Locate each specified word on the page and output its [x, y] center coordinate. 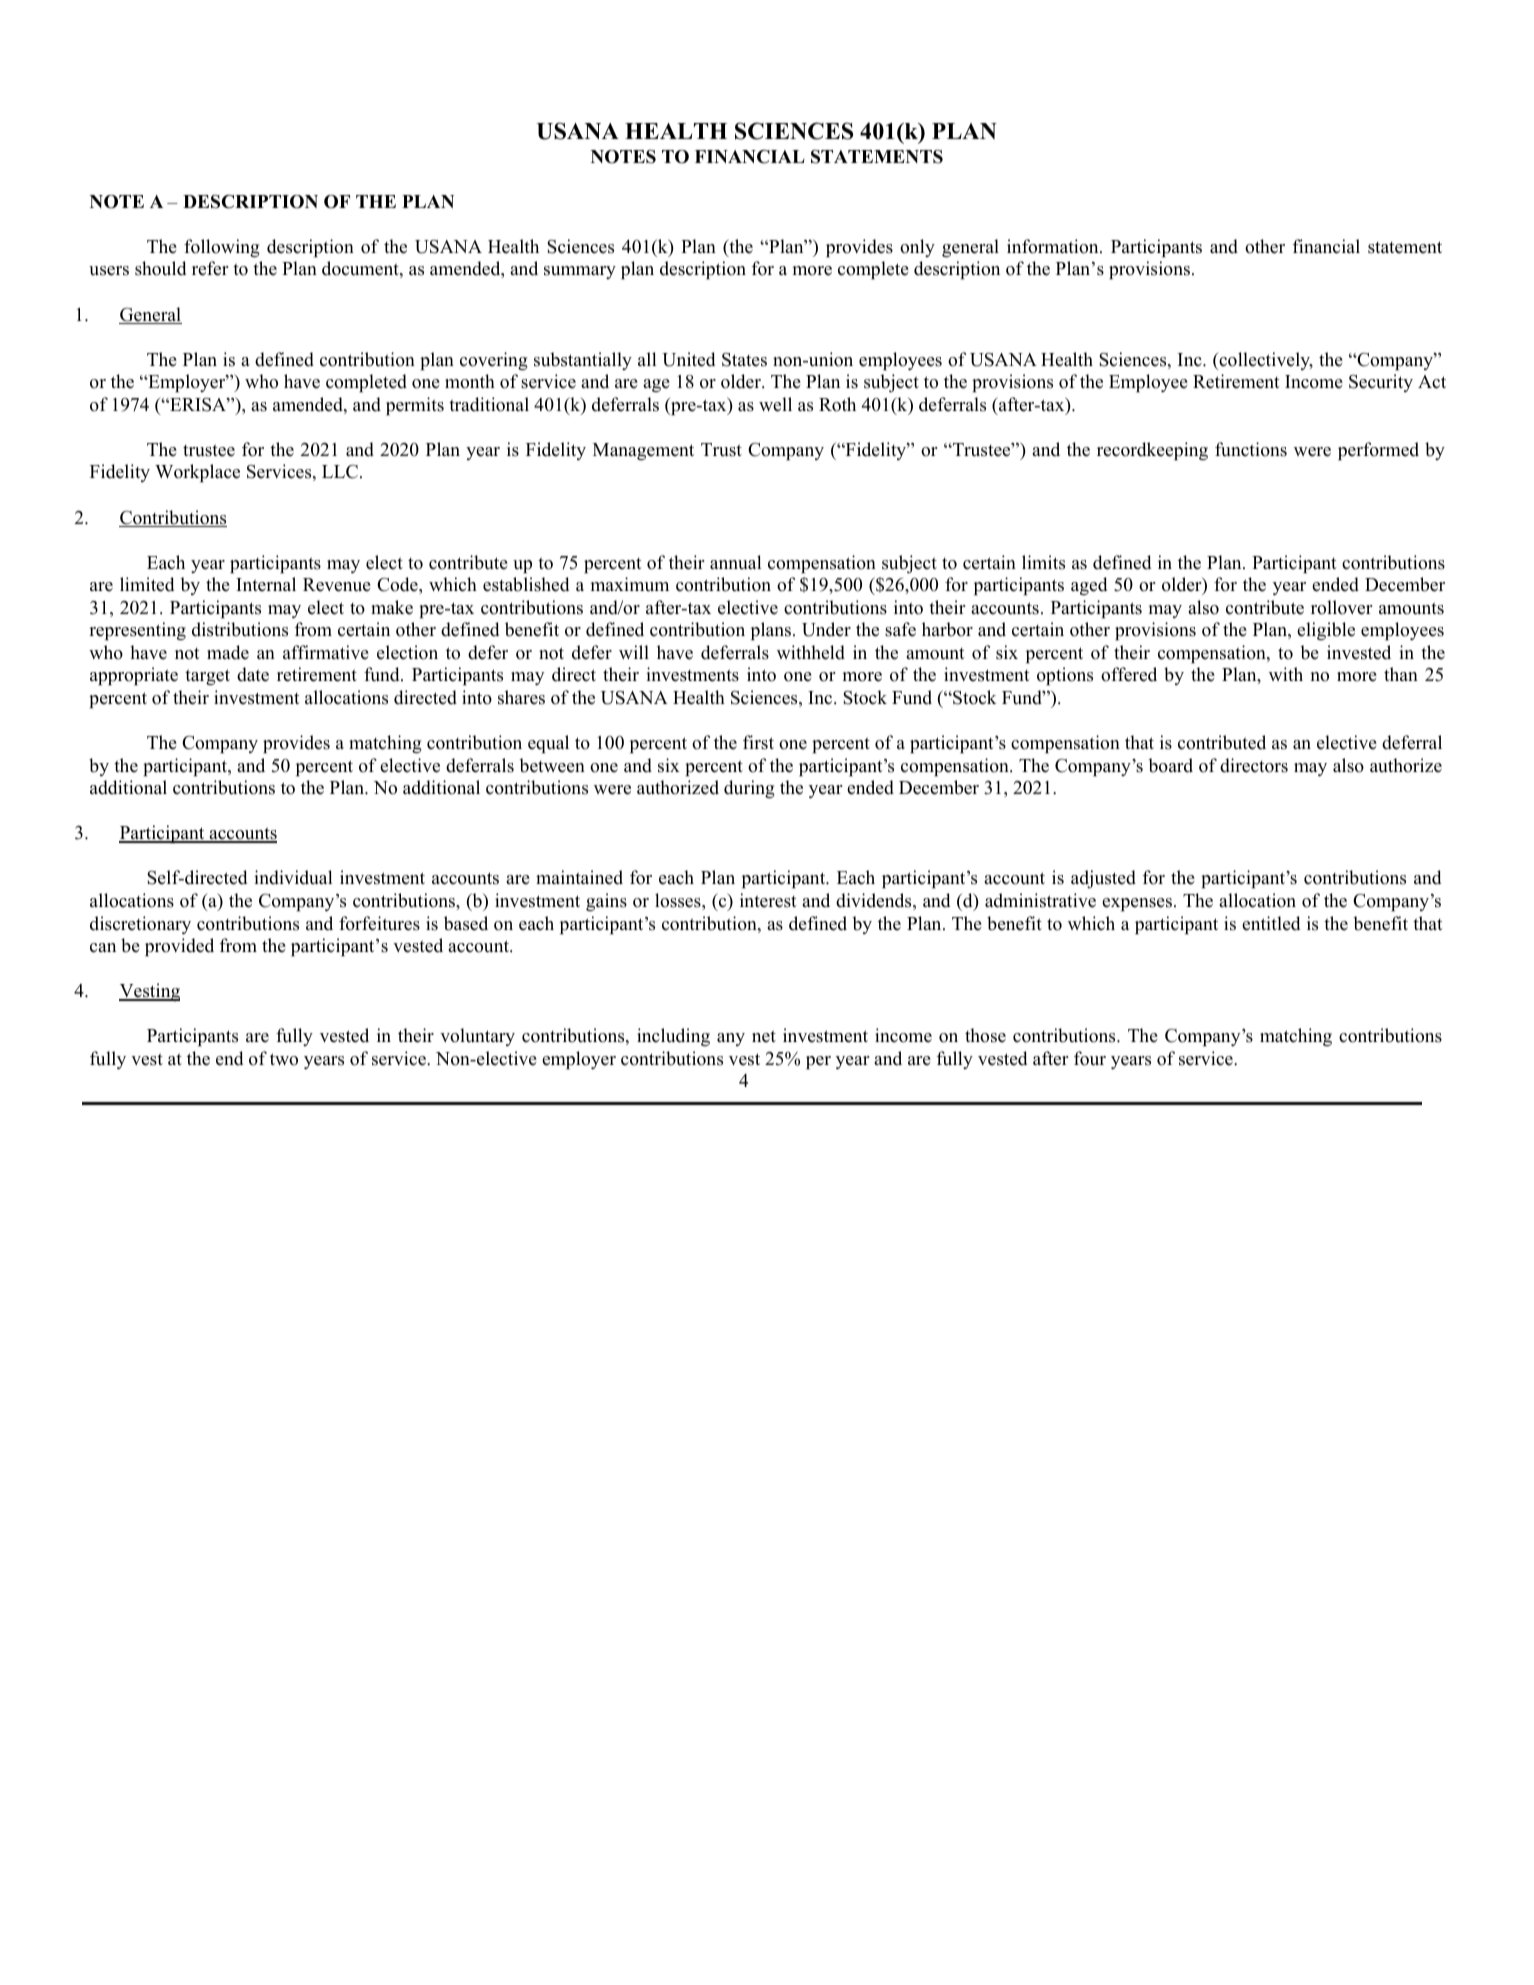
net [764, 1036]
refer [210, 268]
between [552, 765]
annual [735, 562]
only [917, 248]
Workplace [197, 473]
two [284, 1059]
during [749, 789]
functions [1251, 449]
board [1170, 765]
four [1090, 1058]
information [1054, 246]
